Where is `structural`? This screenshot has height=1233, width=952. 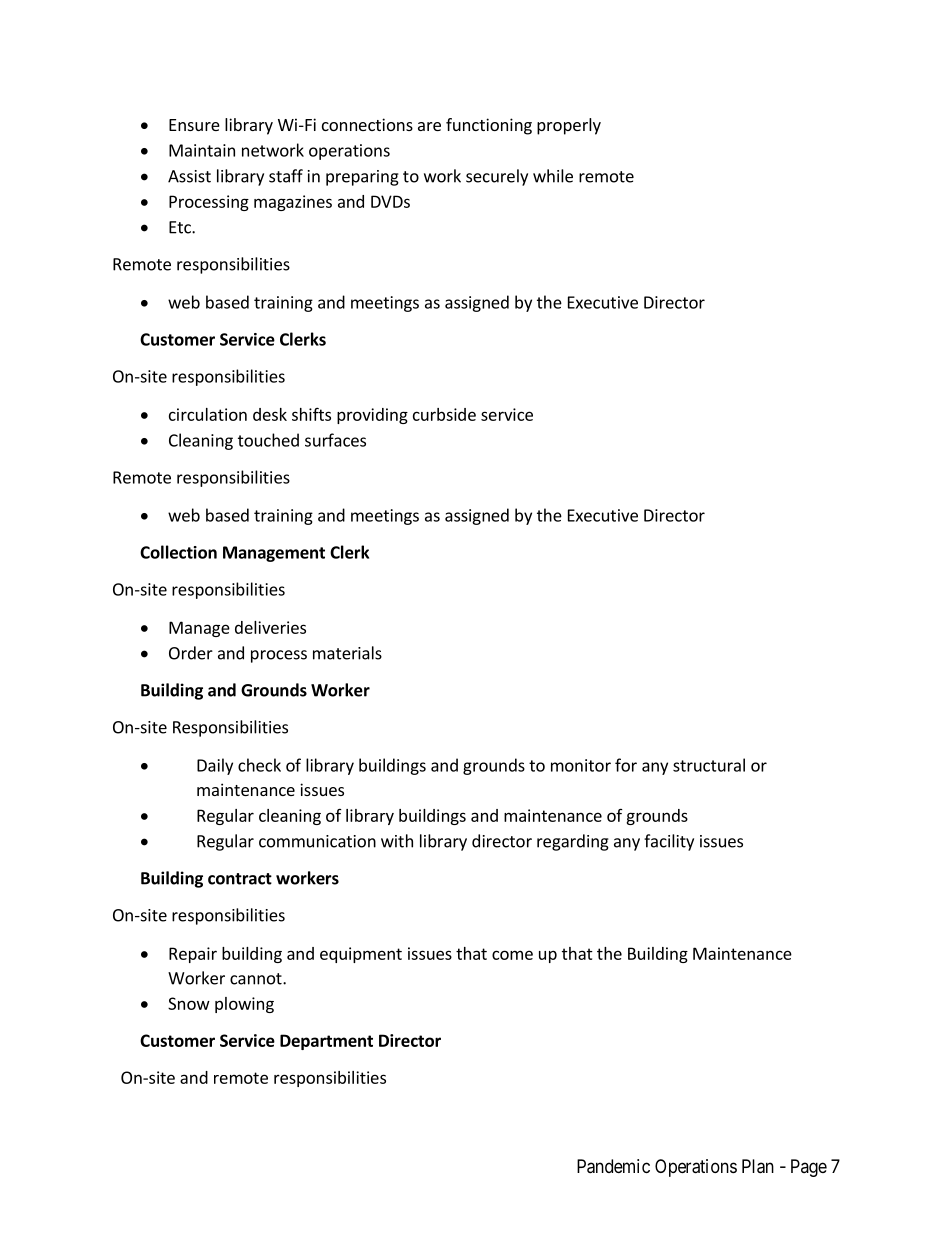
structural is located at coordinates (709, 765).
